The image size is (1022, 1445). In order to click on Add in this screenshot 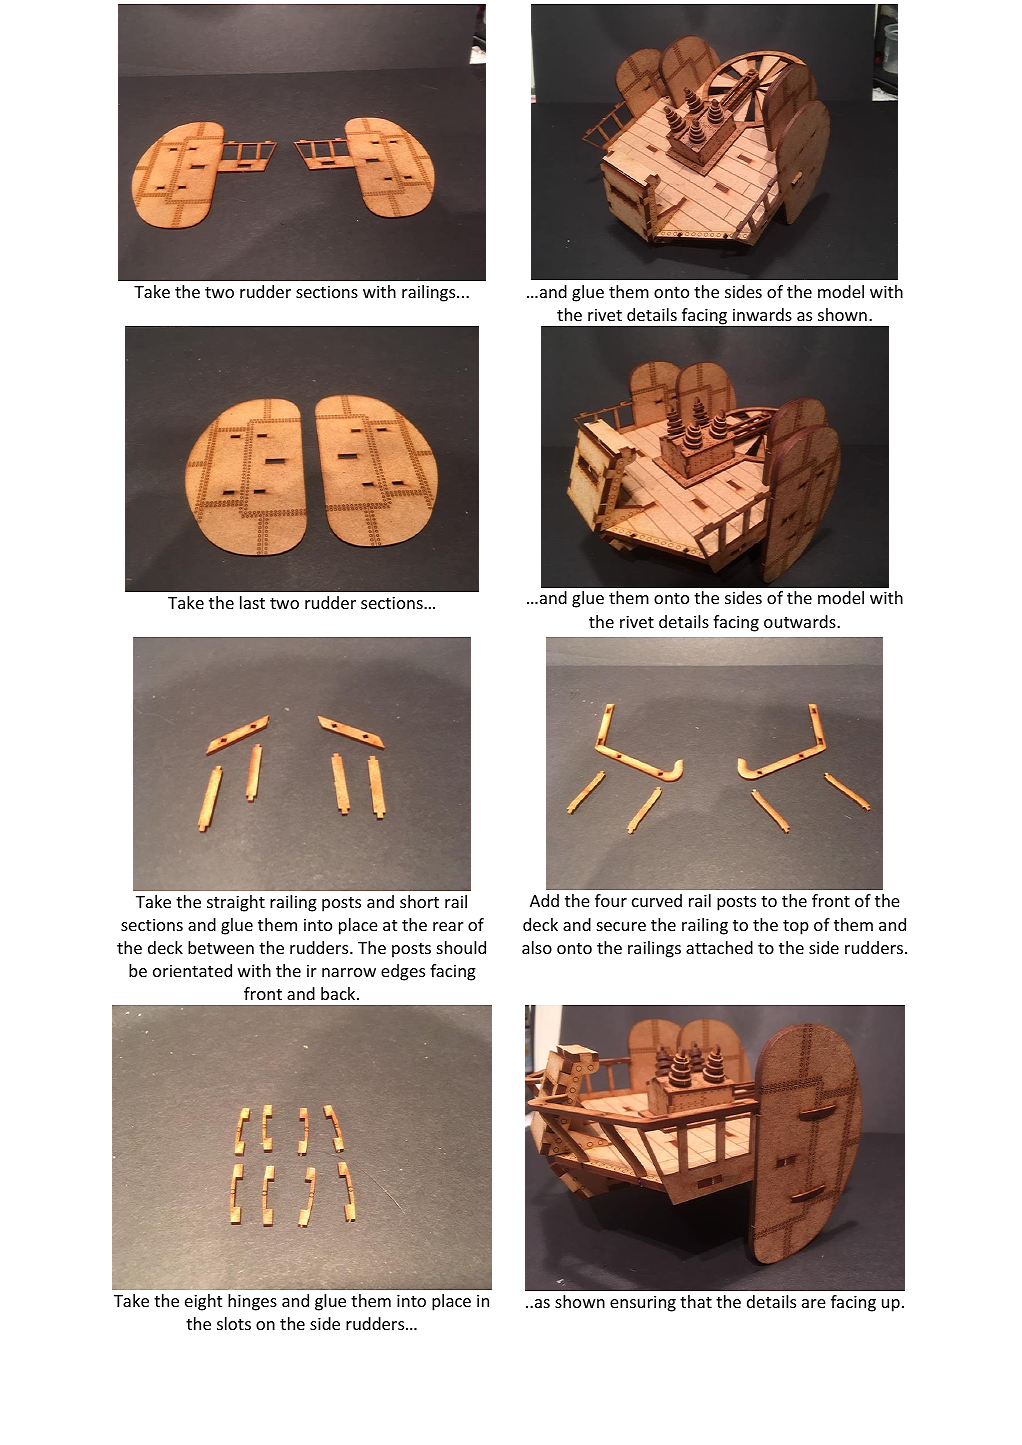, I will do `click(544, 900)`.
